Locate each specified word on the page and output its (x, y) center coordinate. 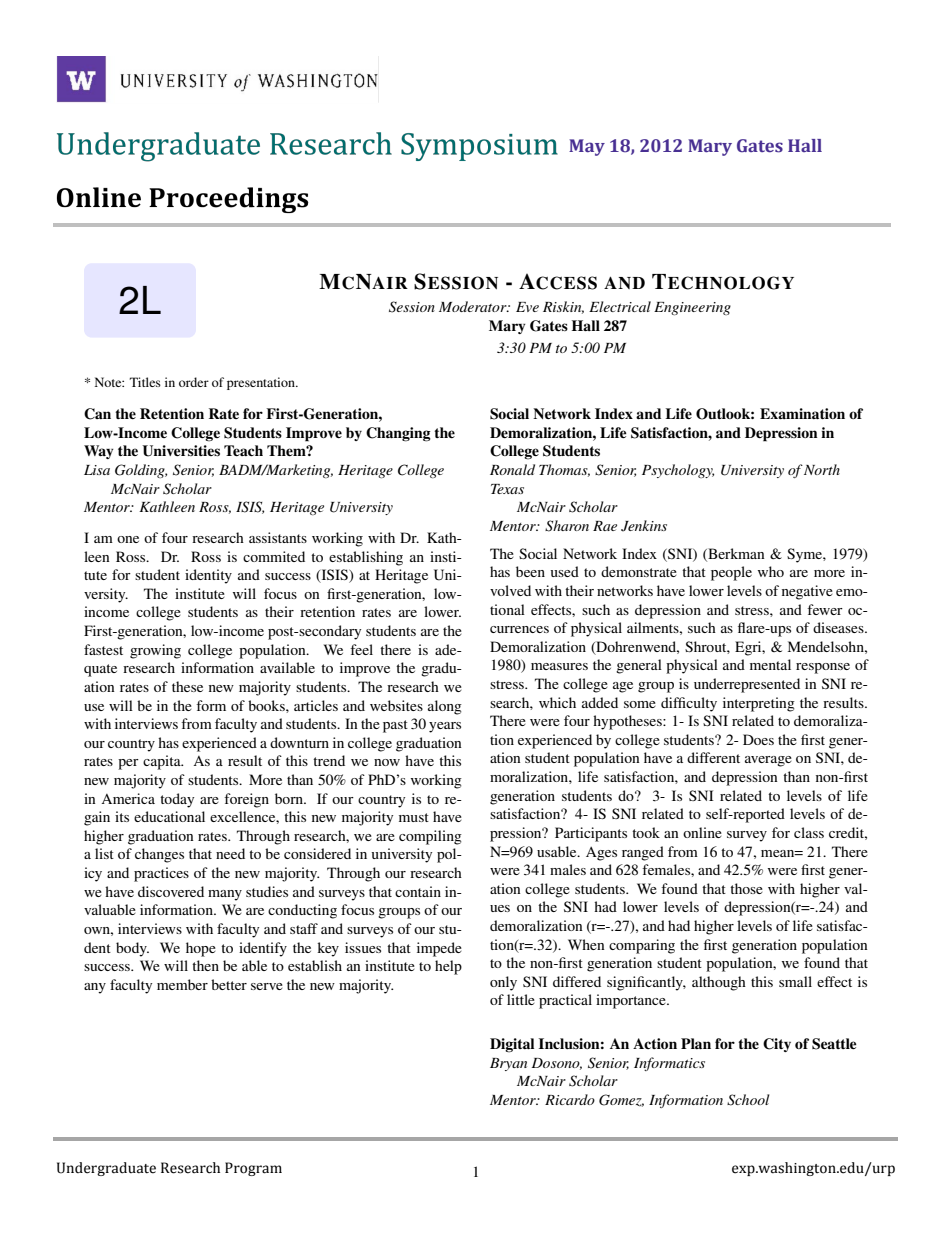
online (702, 832)
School (748, 1100)
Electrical (620, 306)
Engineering (692, 308)
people (731, 573)
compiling (430, 837)
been (530, 571)
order (194, 382)
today (177, 800)
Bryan (508, 1064)
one (128, 539)
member (182, 984)
